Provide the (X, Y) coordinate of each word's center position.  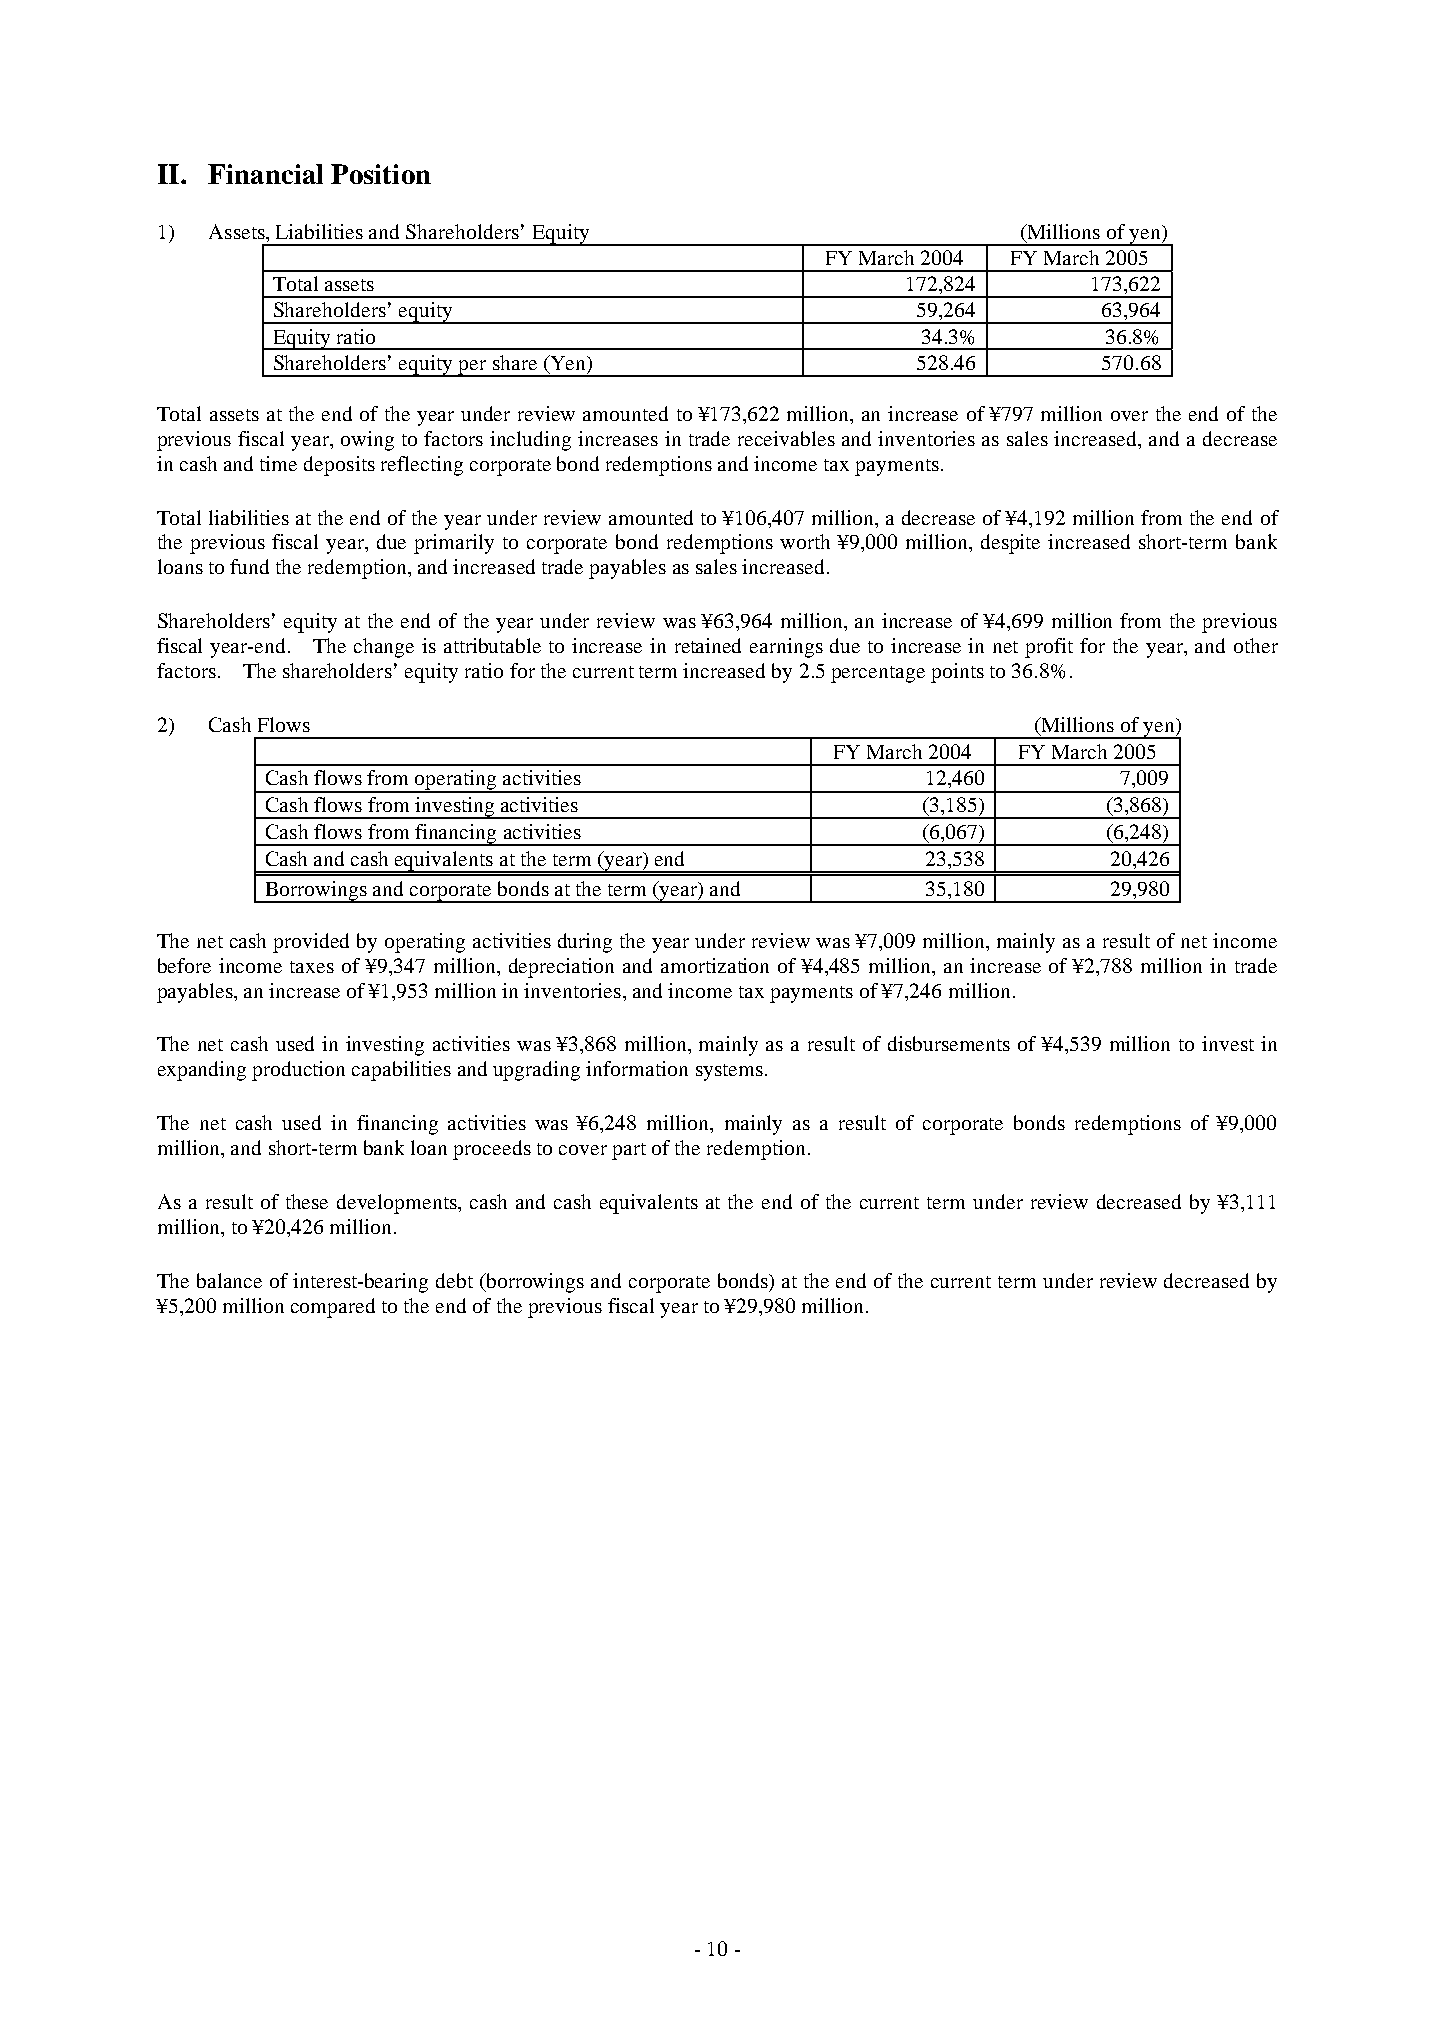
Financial (265, 174)
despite (1010, 544)
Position (381, 174)
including (530, 441)
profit (1049, 648)
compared (333, 1308)
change (384, 648)
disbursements (949, 1043)
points (957, 673)
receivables (786, 438)
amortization (715, 965)
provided (311, 943)
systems (729, 1072)
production (298, 1071)
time (278, 463)
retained (708, 645)
